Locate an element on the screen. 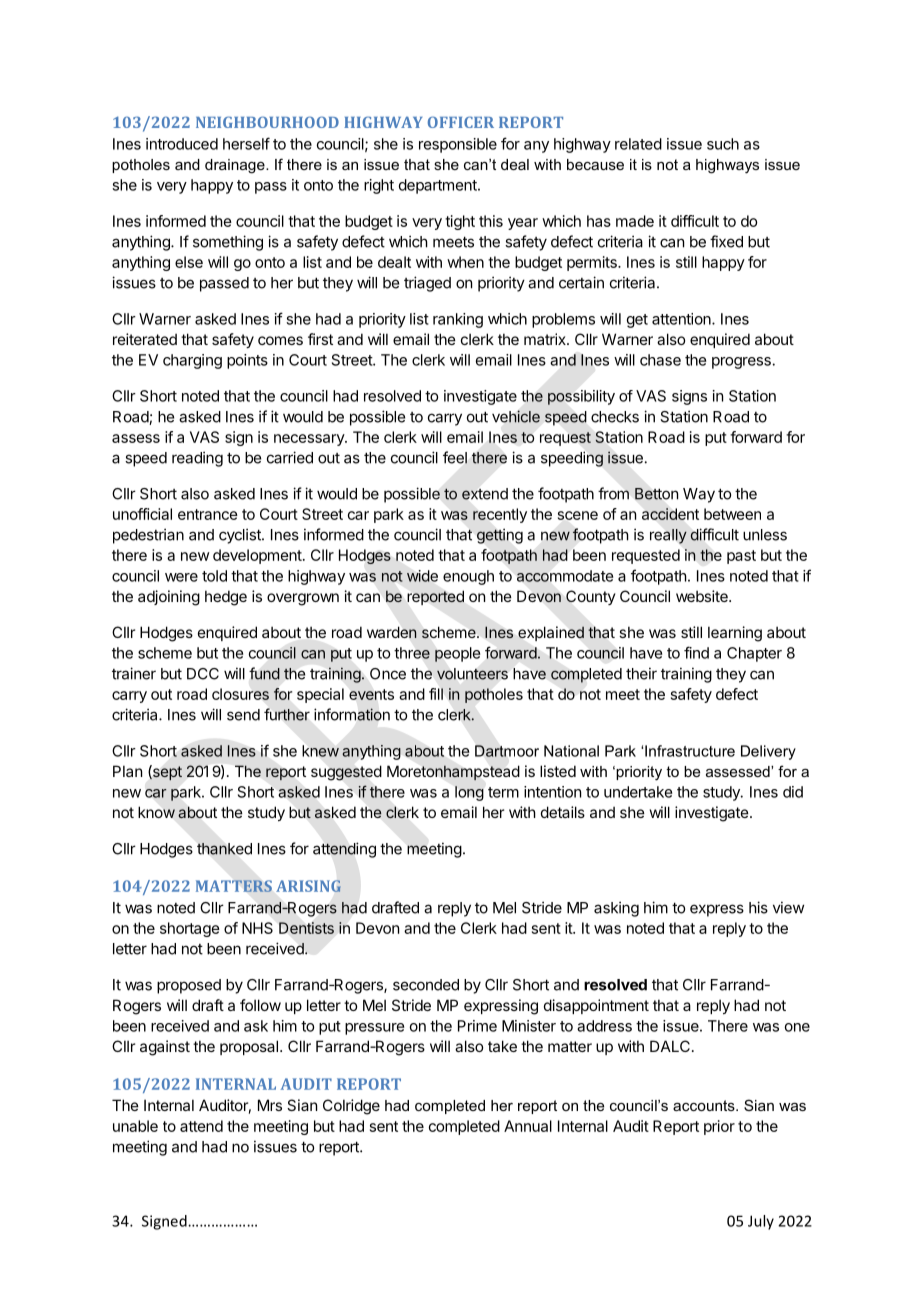 The width and height of the screenshot is (924, 1308). July is located at coordinates (761, 1222).
